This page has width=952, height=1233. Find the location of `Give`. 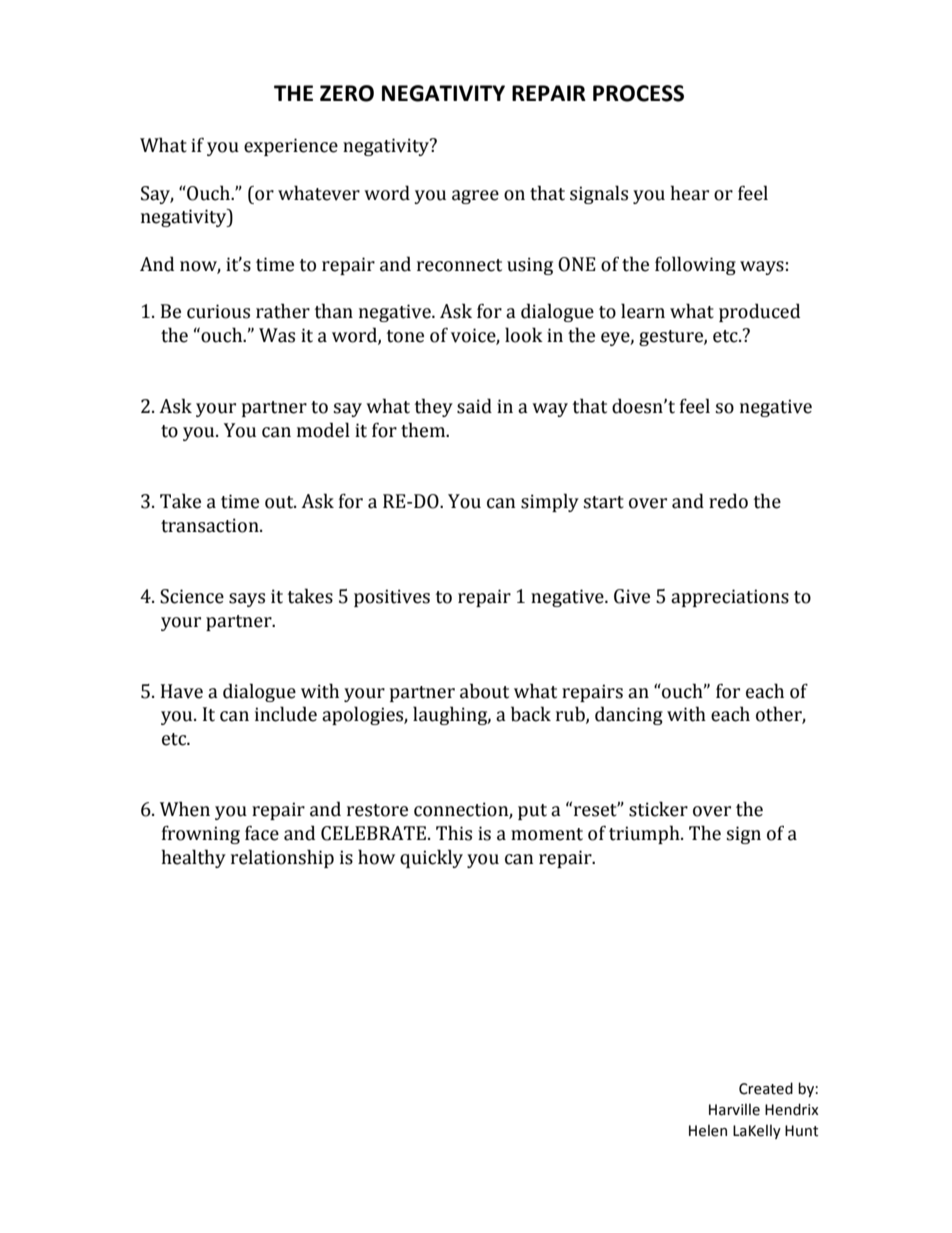

Give is located at coordinates (632, 596).
